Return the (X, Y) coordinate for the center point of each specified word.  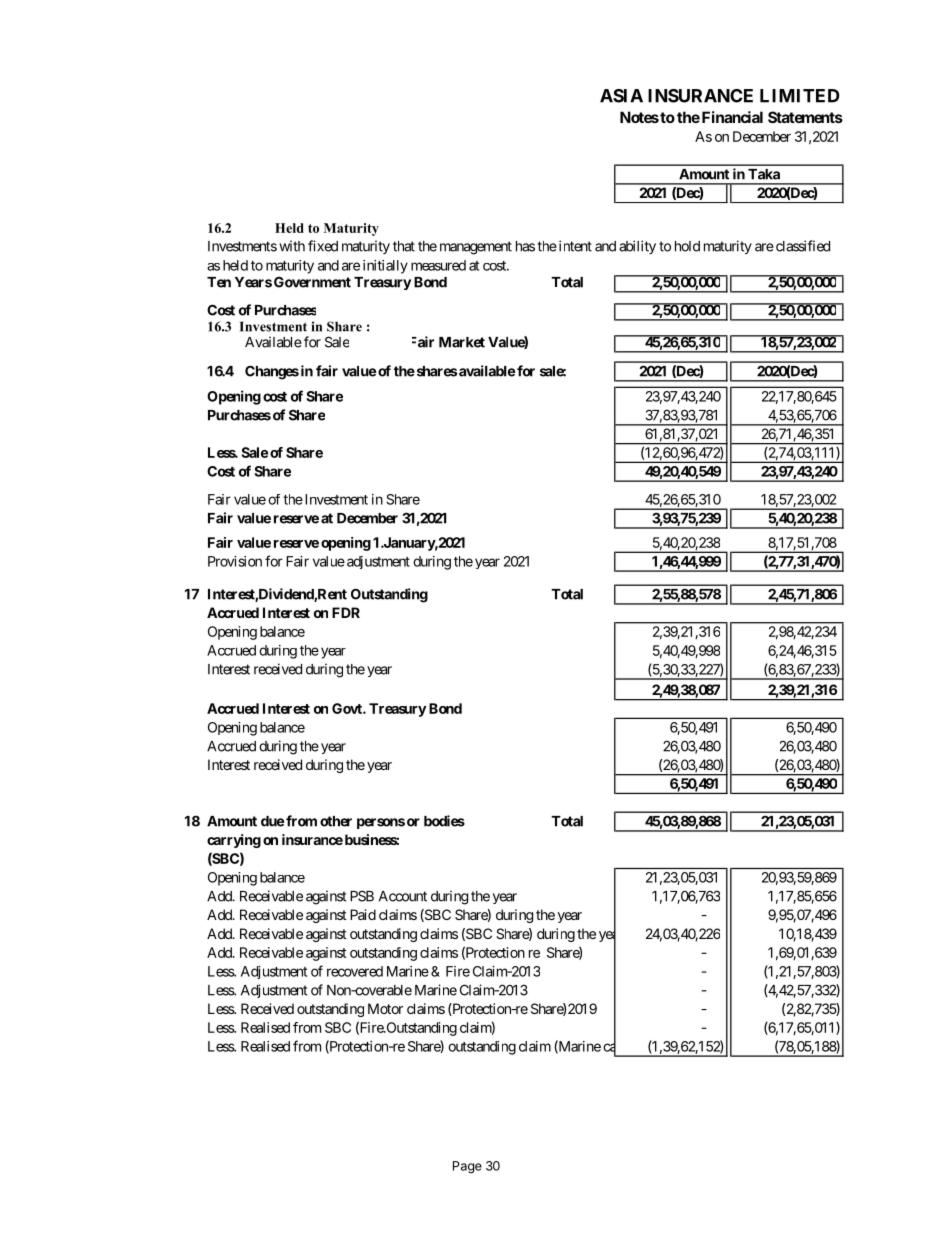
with (292, 246)
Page (467, 1167)
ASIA (621, 96)
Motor (385, 1008)
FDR (346, 612)
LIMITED (800, 96)
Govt (348, 708)
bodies (444, 821)
